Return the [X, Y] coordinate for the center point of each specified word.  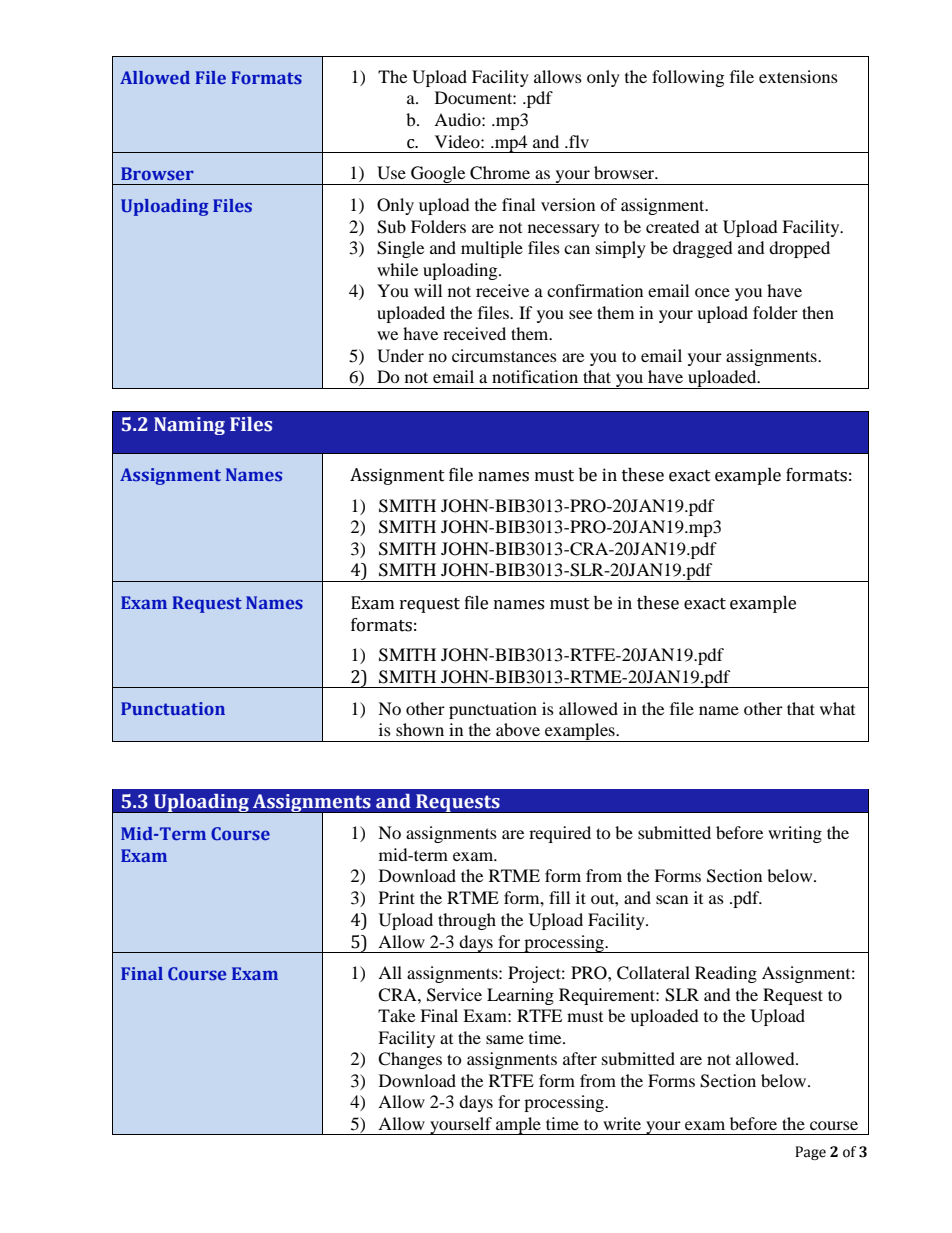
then [818, 312]
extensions [798, 76]
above [518, 729]
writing [795, 834]
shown [420, 729]
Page [810, 1153]
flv [578, 141]
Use [391, 173]
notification [535, 376]
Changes [410, 1060]
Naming [189, 426]
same [505, 1039]
